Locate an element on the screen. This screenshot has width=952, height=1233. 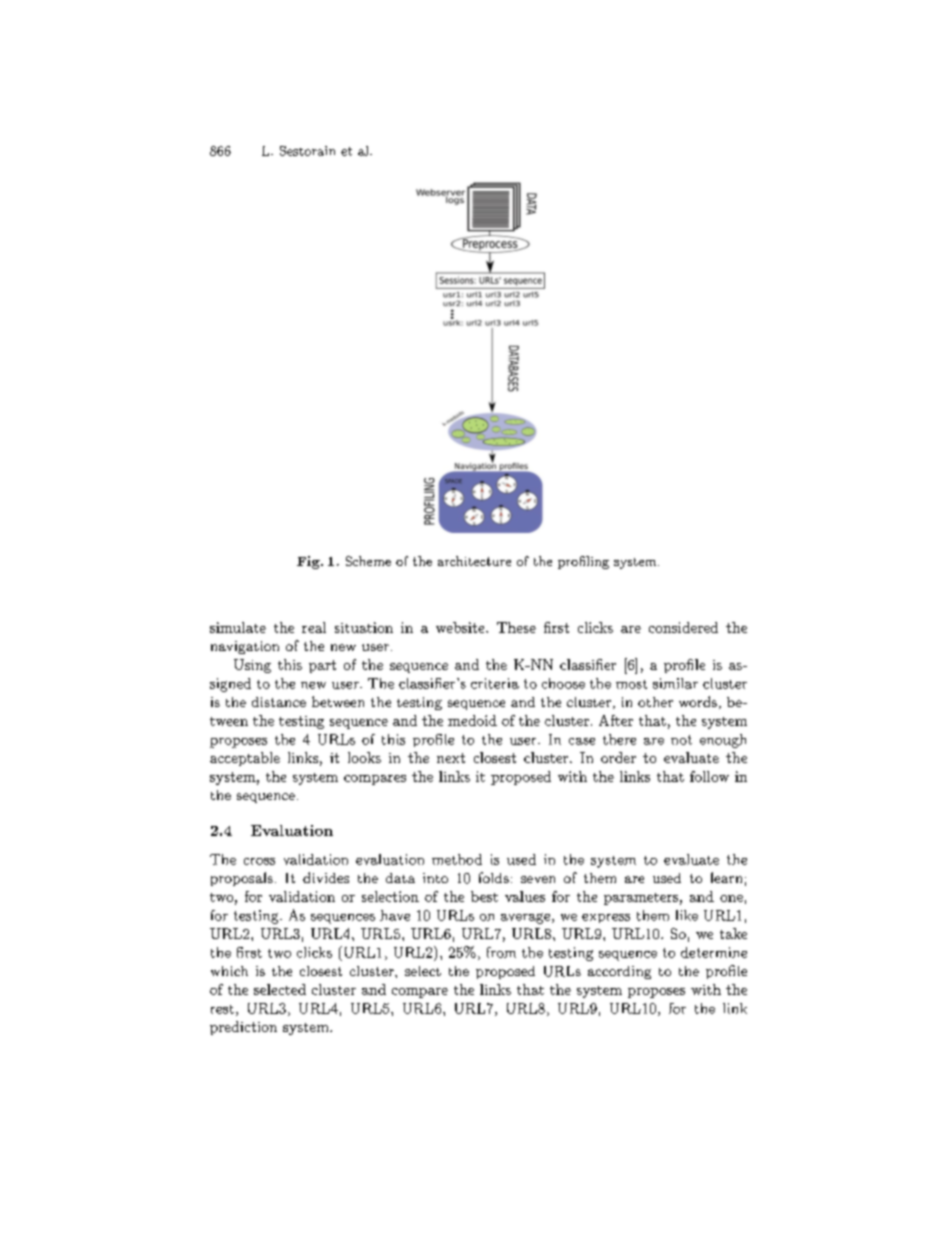
architecture is located at coordinates (474, 561).
